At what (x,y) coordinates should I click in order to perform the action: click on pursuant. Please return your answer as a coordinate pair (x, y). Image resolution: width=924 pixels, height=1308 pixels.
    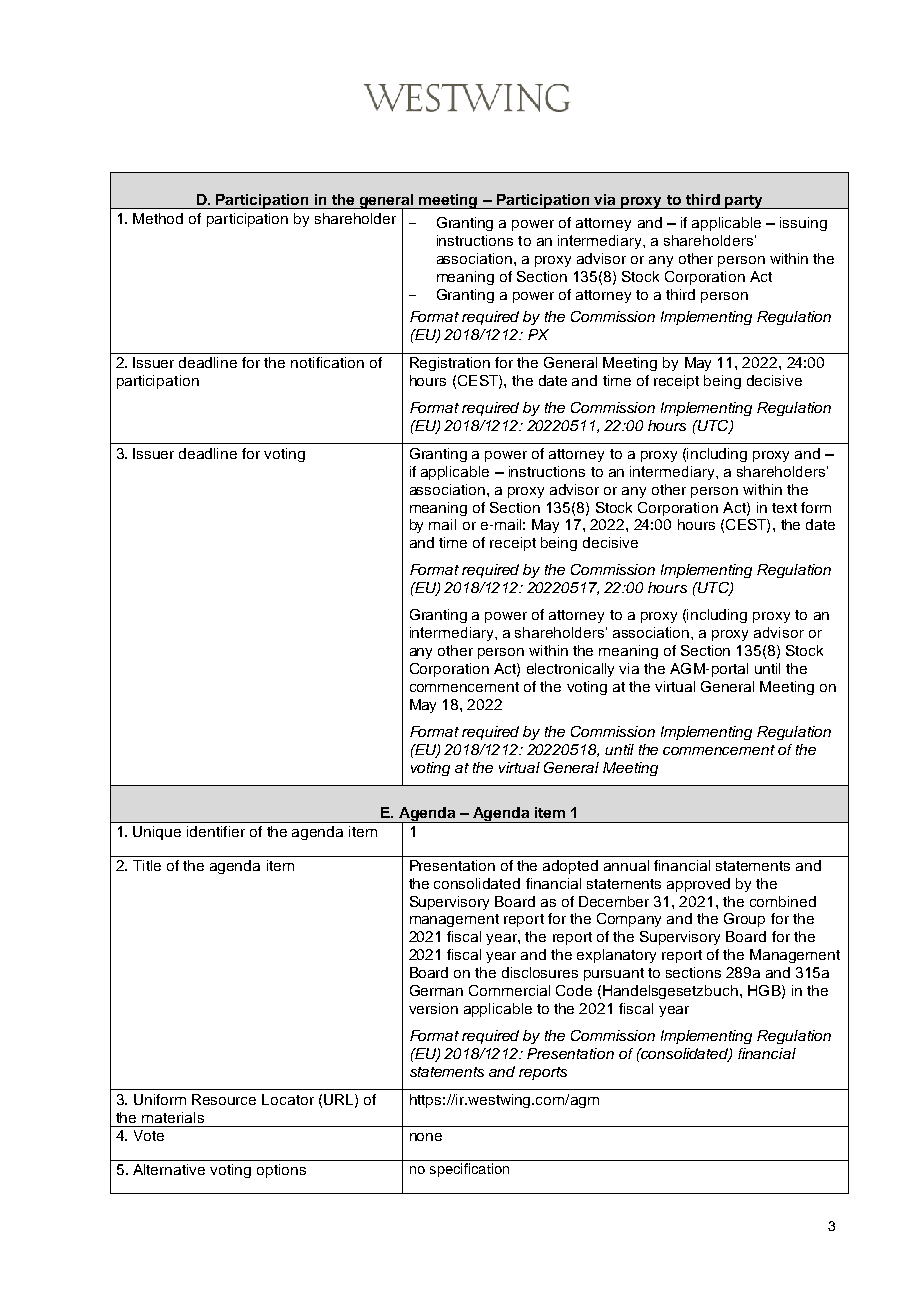
    Looking at the image, I should click on (614, 974).
